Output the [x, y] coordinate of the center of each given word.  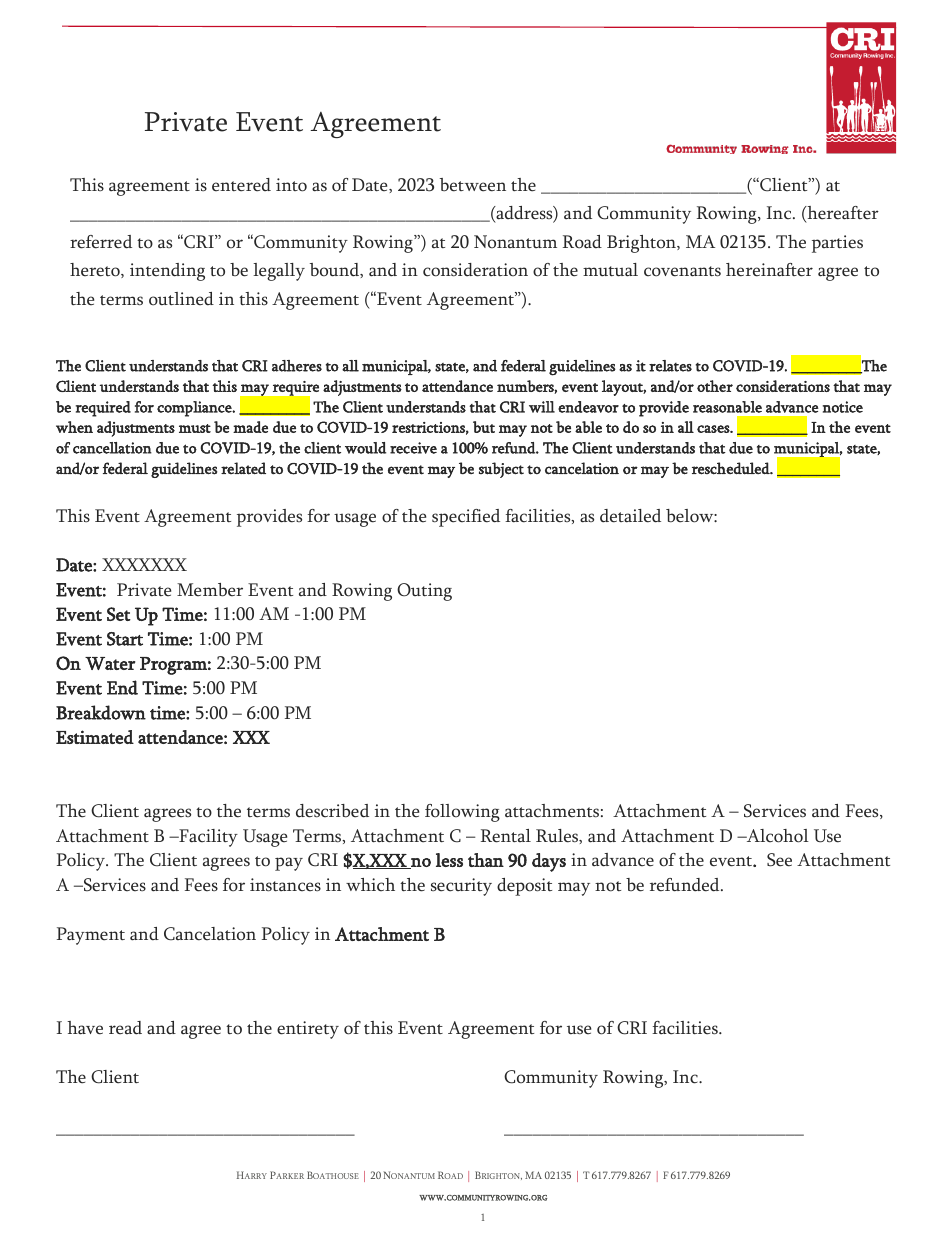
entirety [308, 1030]
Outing [424, 592]
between [473, 185]
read [125, 1028]
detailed [630, 516]
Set [119, 614]
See [779, 860]
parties [837, 244]
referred [101, 242]
